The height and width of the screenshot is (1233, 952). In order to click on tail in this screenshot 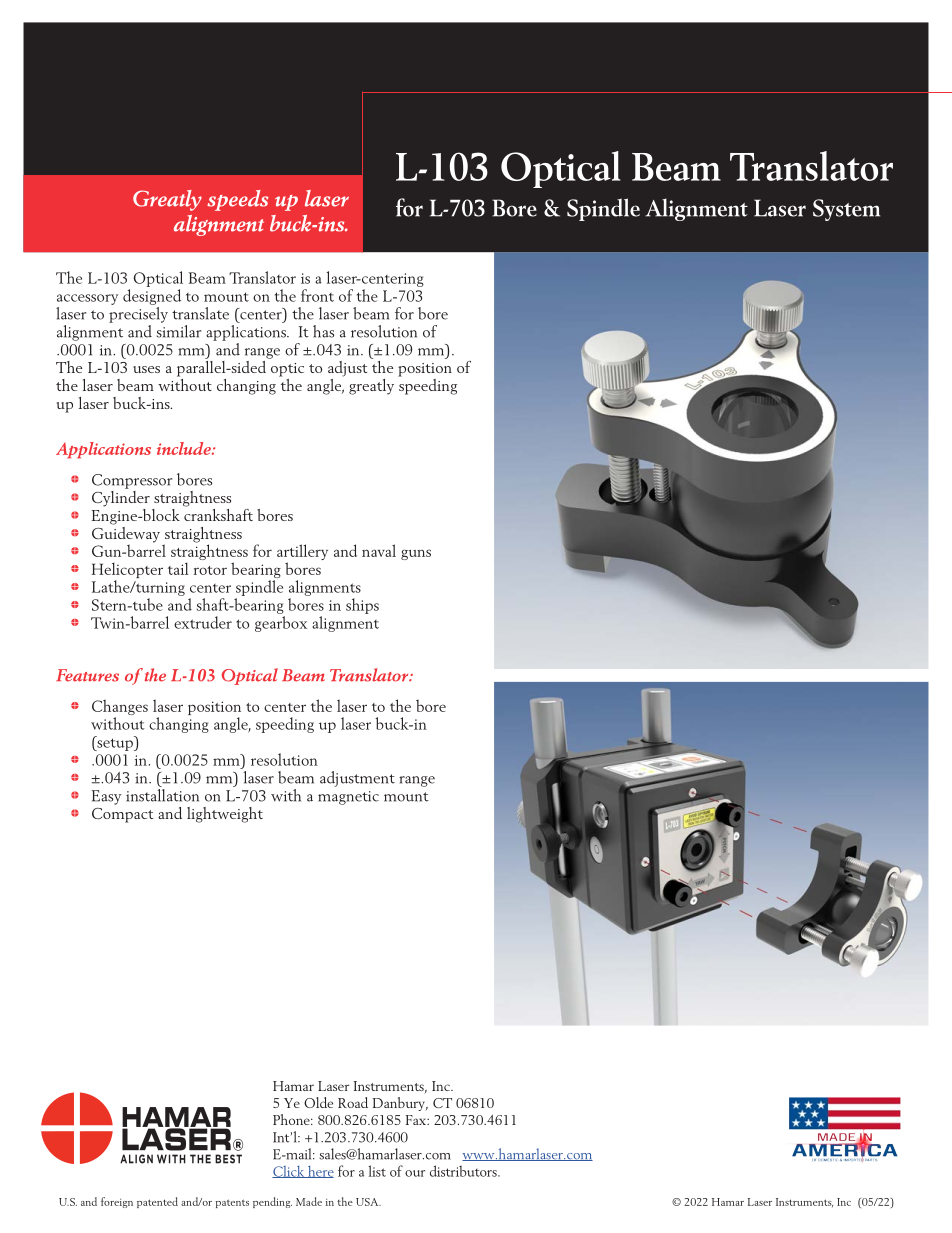, I will do `click(178, 568)`.
